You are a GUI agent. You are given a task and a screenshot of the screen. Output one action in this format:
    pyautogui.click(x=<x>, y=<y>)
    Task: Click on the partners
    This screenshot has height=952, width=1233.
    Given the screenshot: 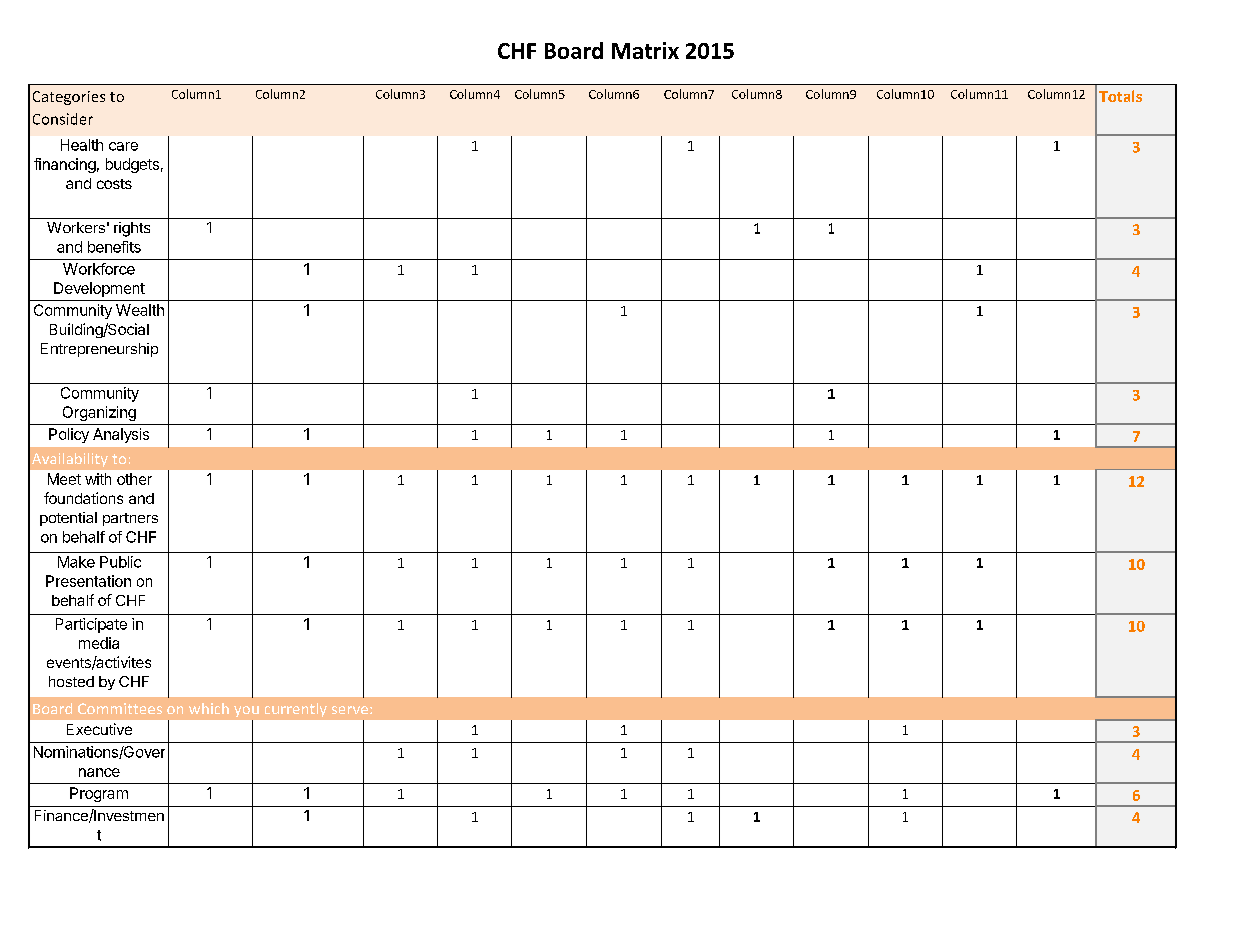 What is the action you would take?
    pyautogui.click(x=130, y=519)
